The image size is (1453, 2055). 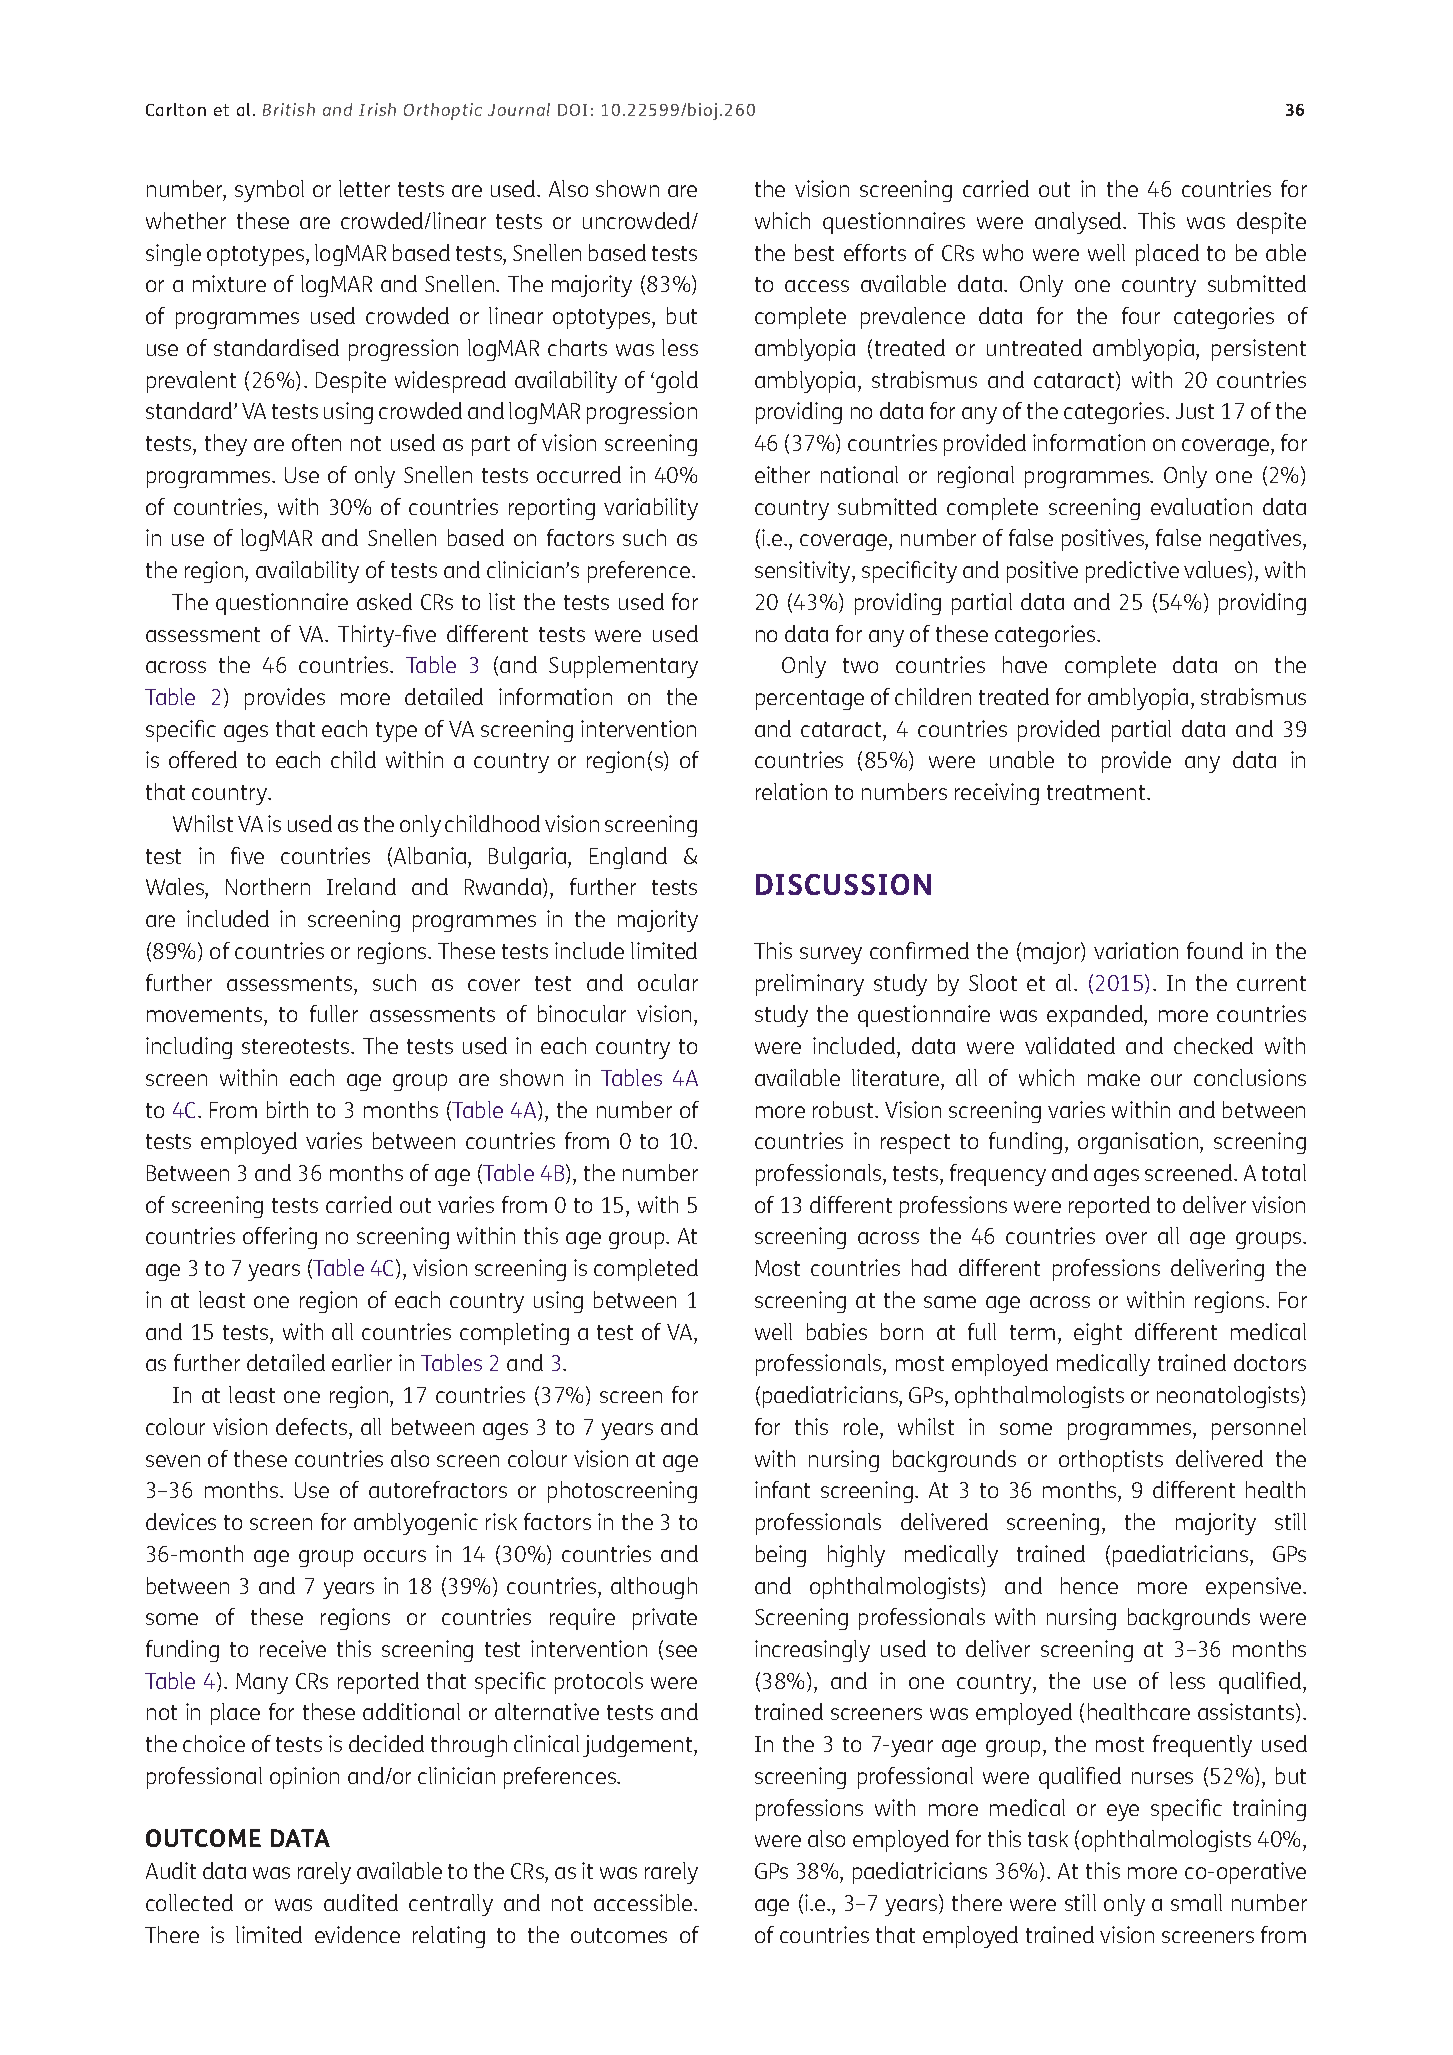 I want to click on movements, so click(x=204, y=1014).
